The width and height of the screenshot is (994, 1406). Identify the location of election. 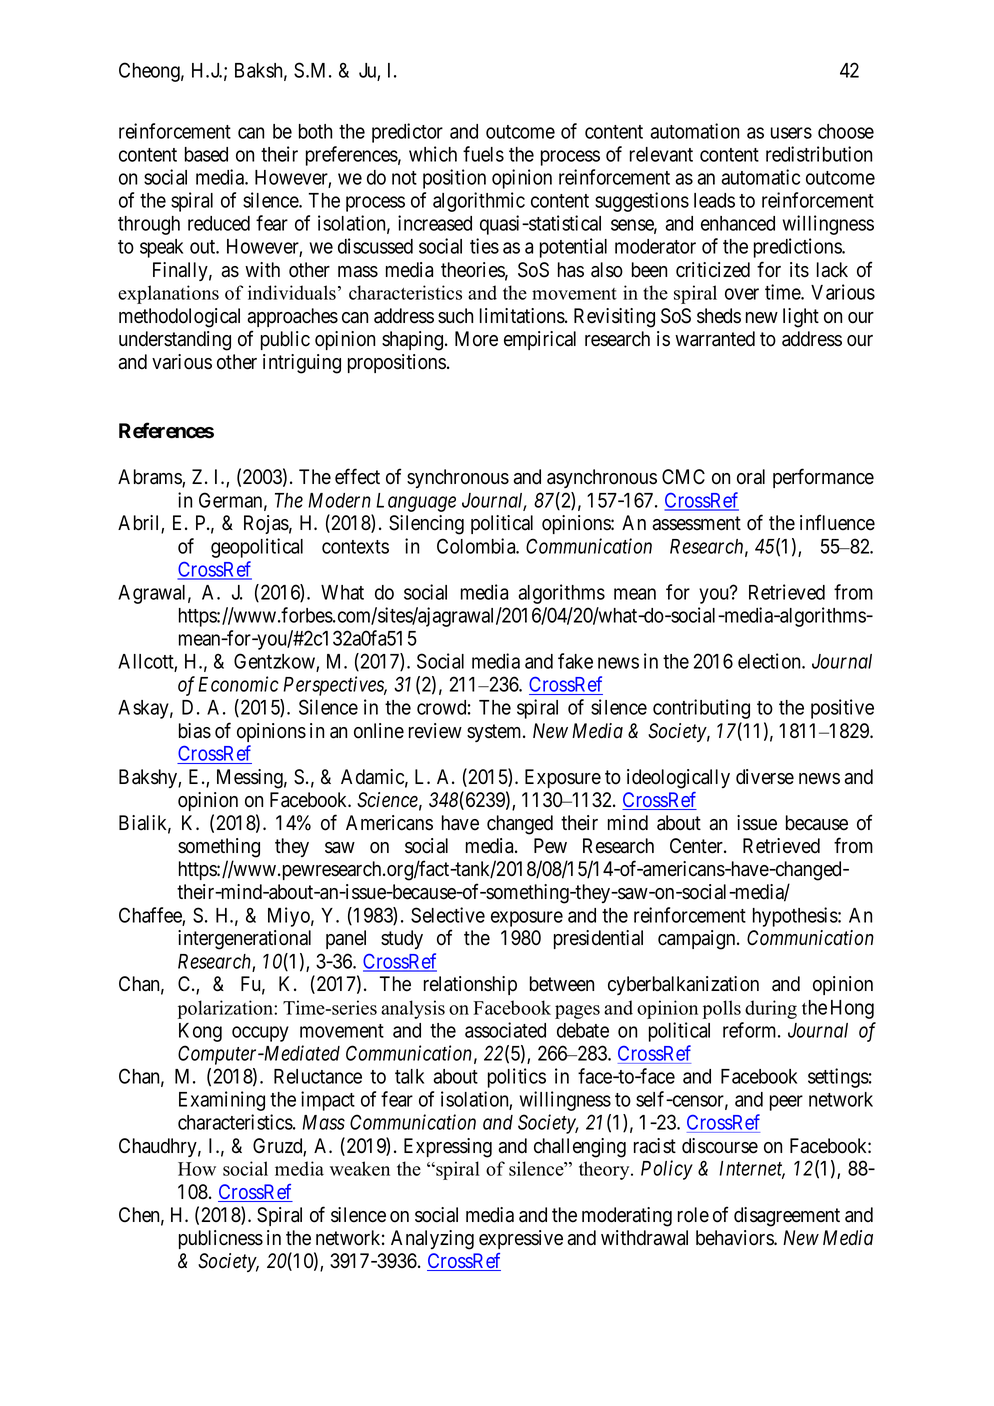
(770, 661).
